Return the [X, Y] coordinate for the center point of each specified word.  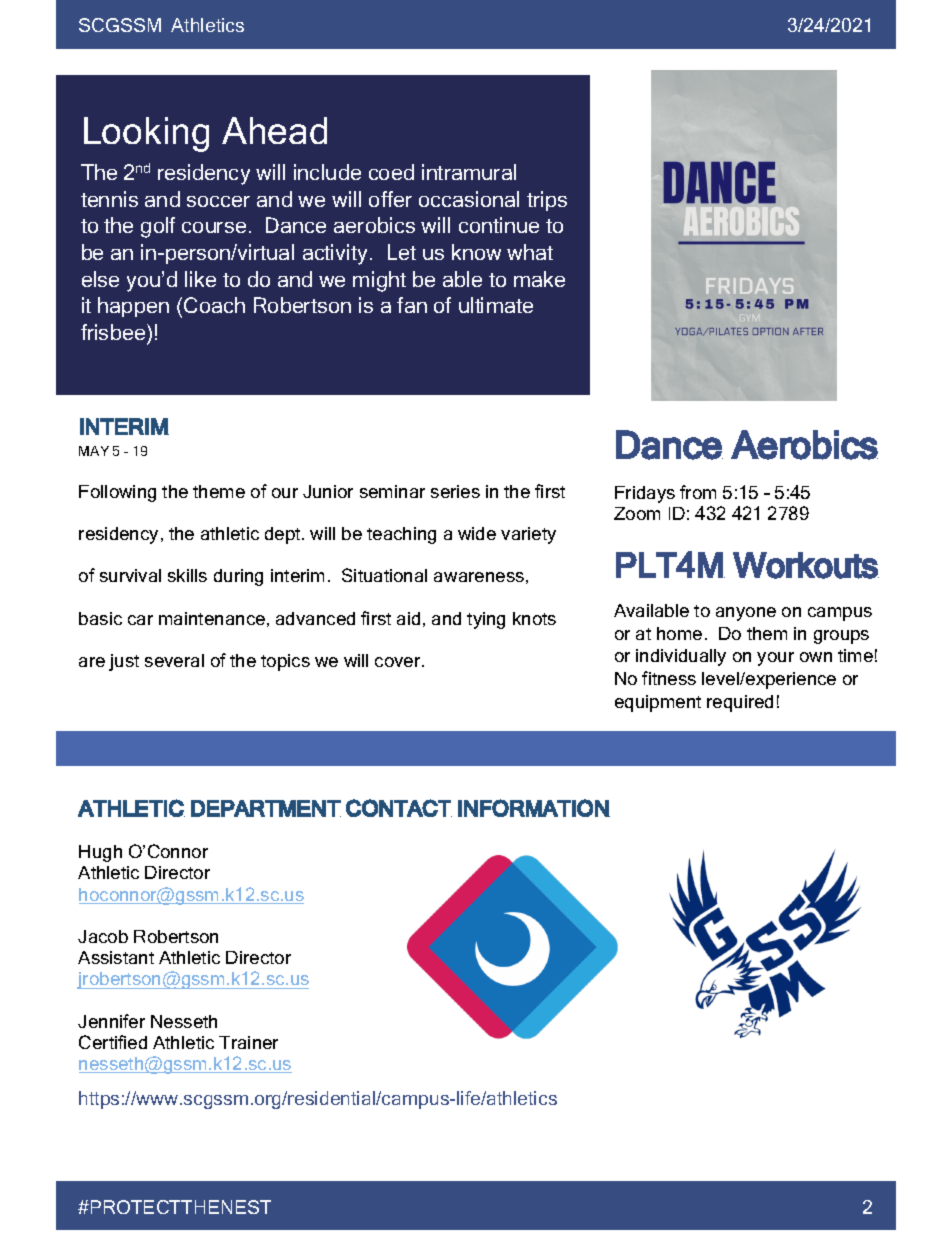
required [740, 703]
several [174, 660]
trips [547, 201]
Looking [146, 134]
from [698, 492]
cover [399, 662]
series [455, 491]
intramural [469, 172]
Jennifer [111, 1021]
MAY [94, 451]
